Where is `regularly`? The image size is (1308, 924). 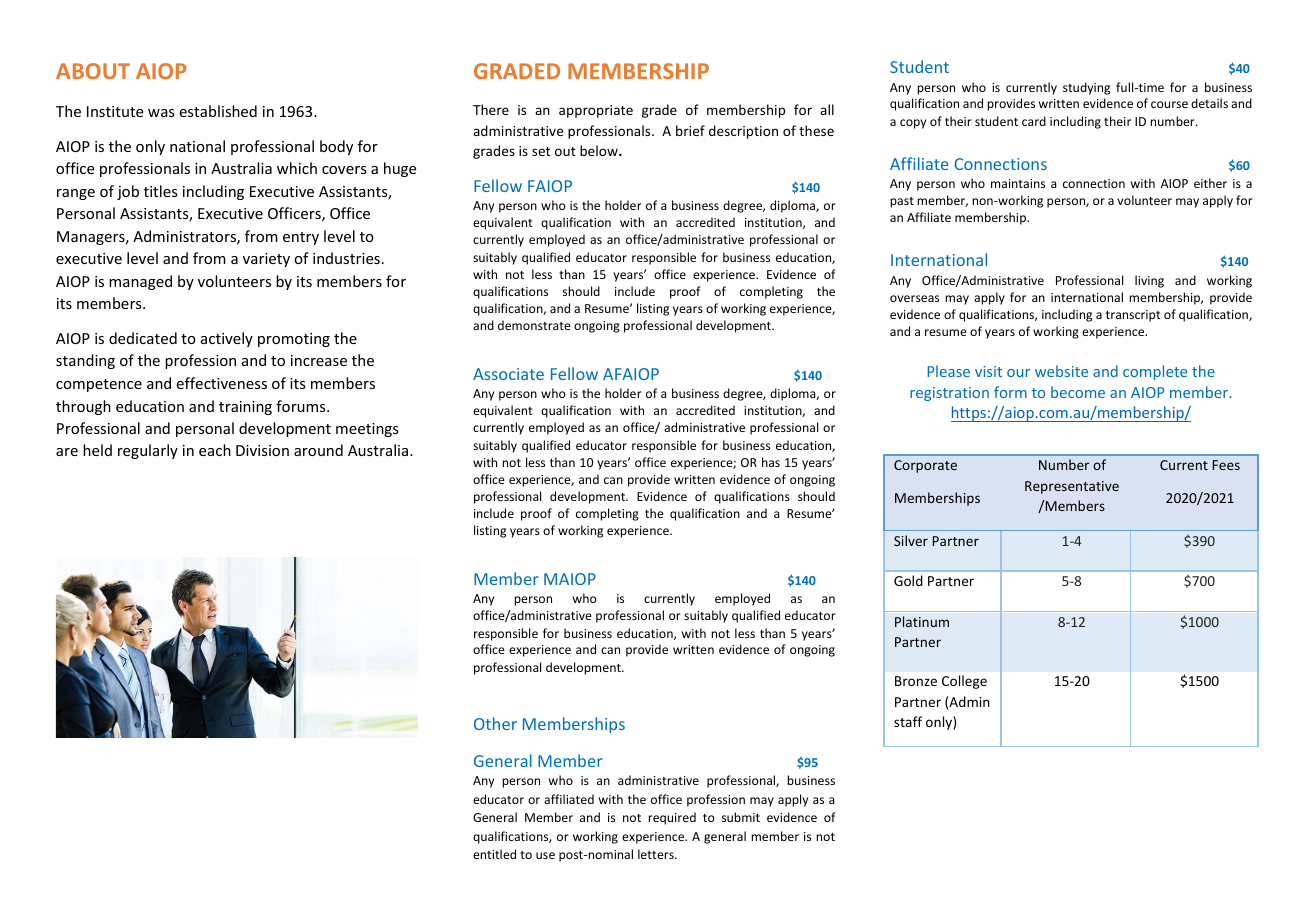
regularly is located at coordinates (148, 451).
